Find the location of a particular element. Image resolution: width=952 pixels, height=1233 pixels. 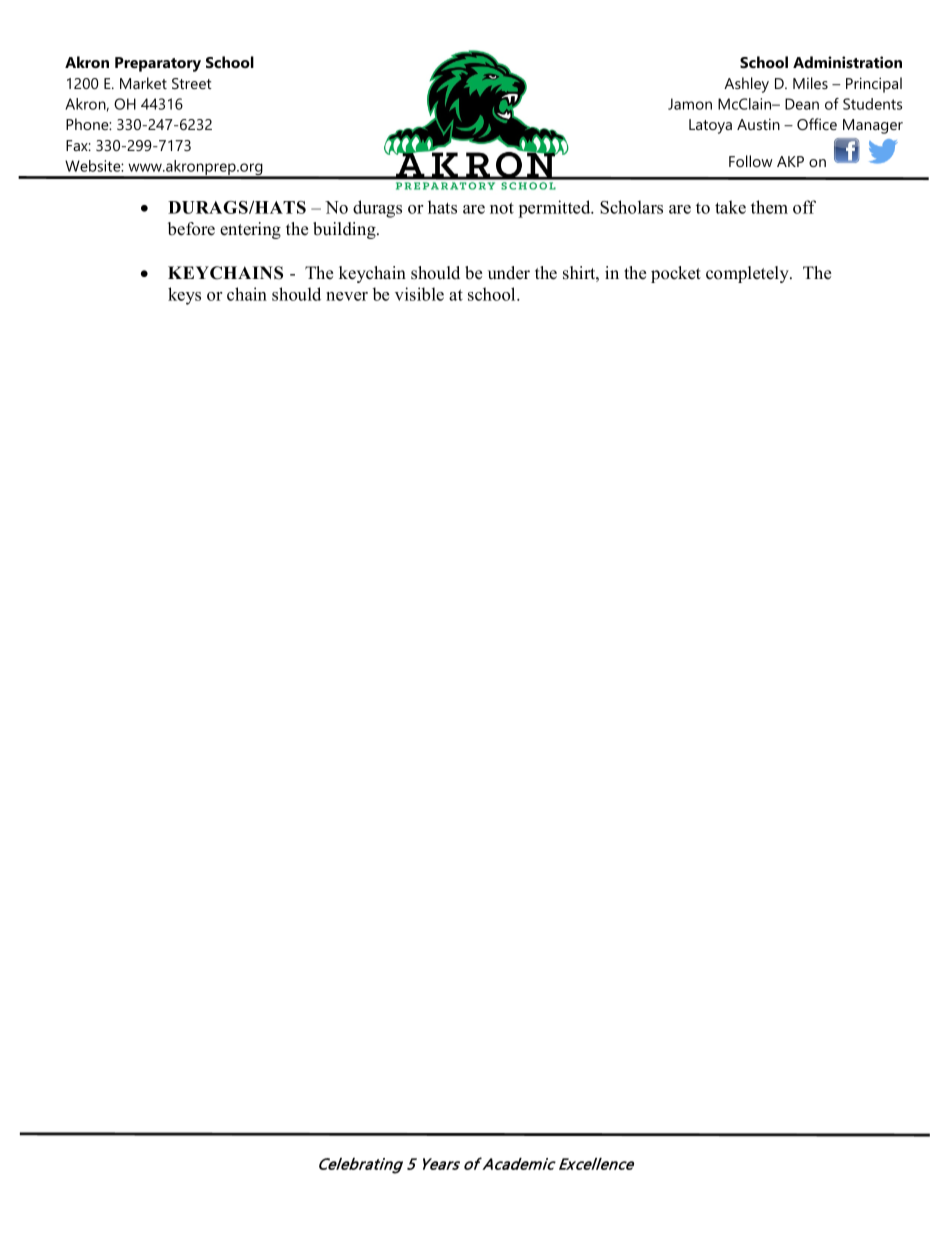

Street is located at coordinates (192, 83).
